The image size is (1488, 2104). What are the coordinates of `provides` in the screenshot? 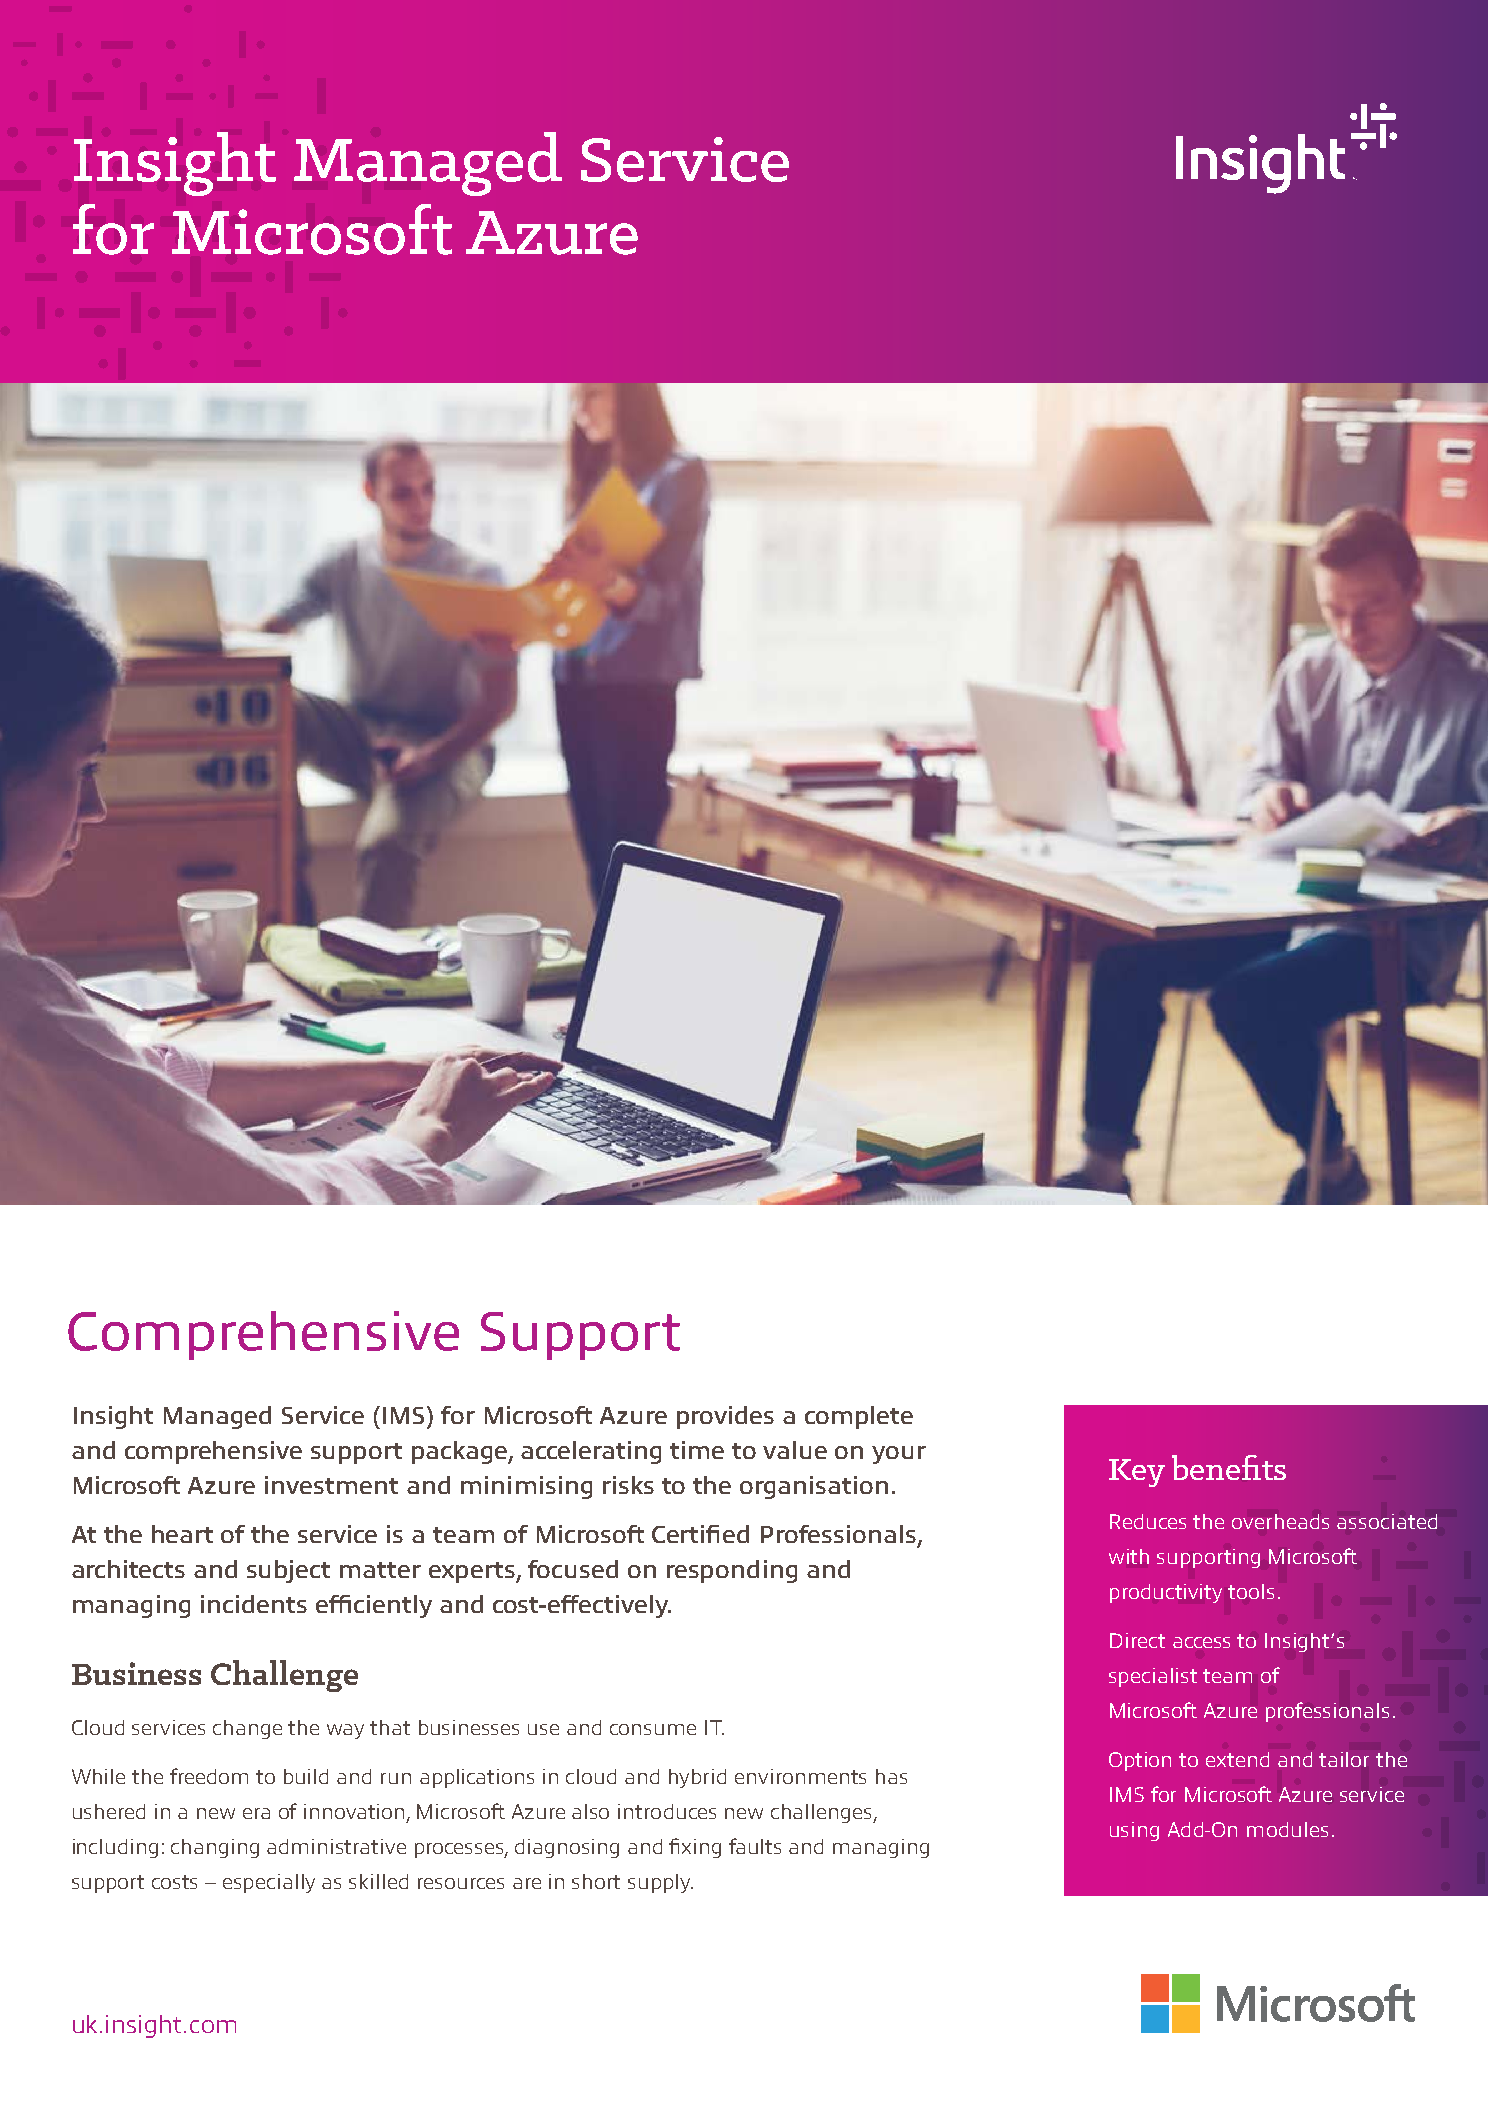 It's located at (725, 1417).
